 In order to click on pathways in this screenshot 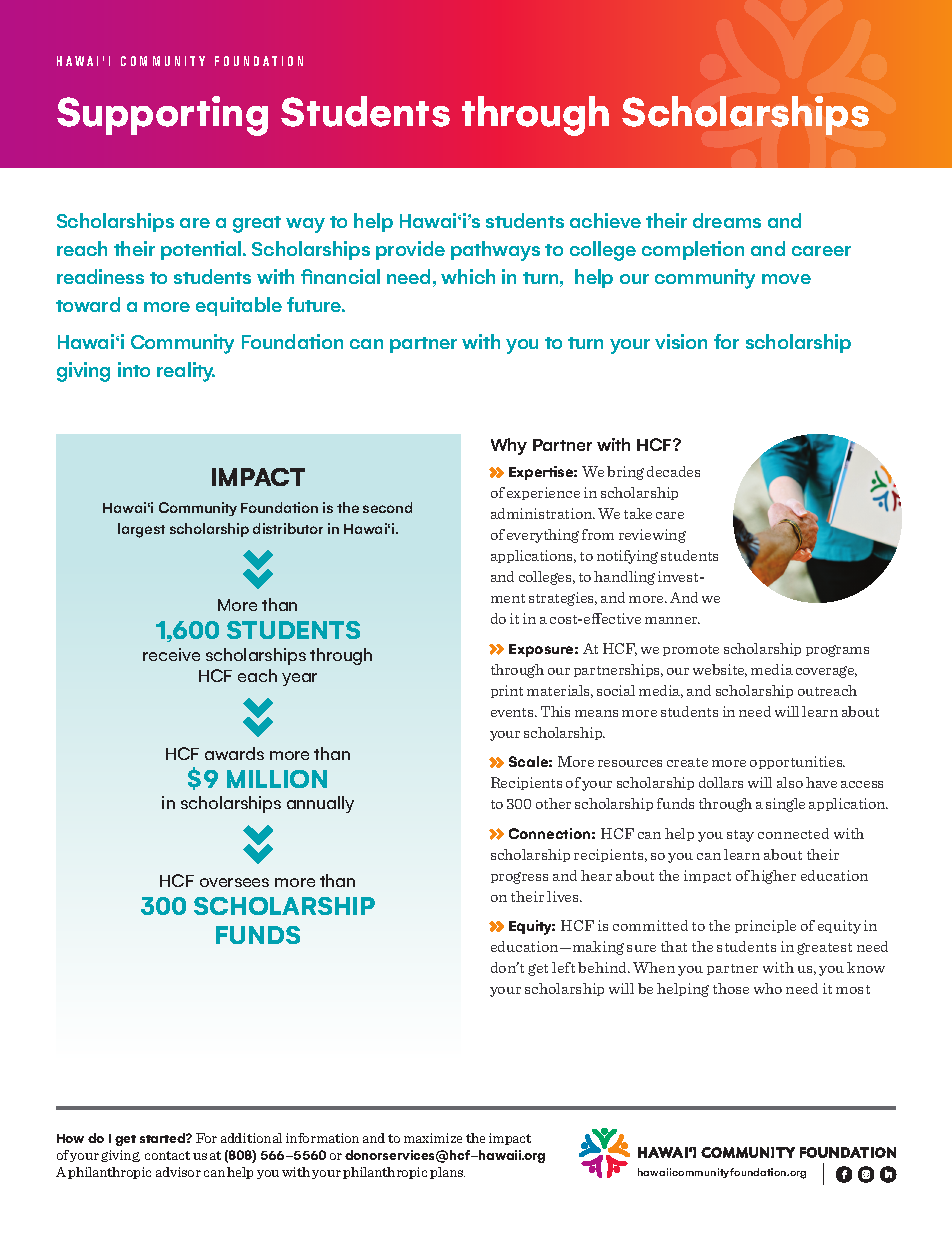, I will do `click(495, 251)`.
